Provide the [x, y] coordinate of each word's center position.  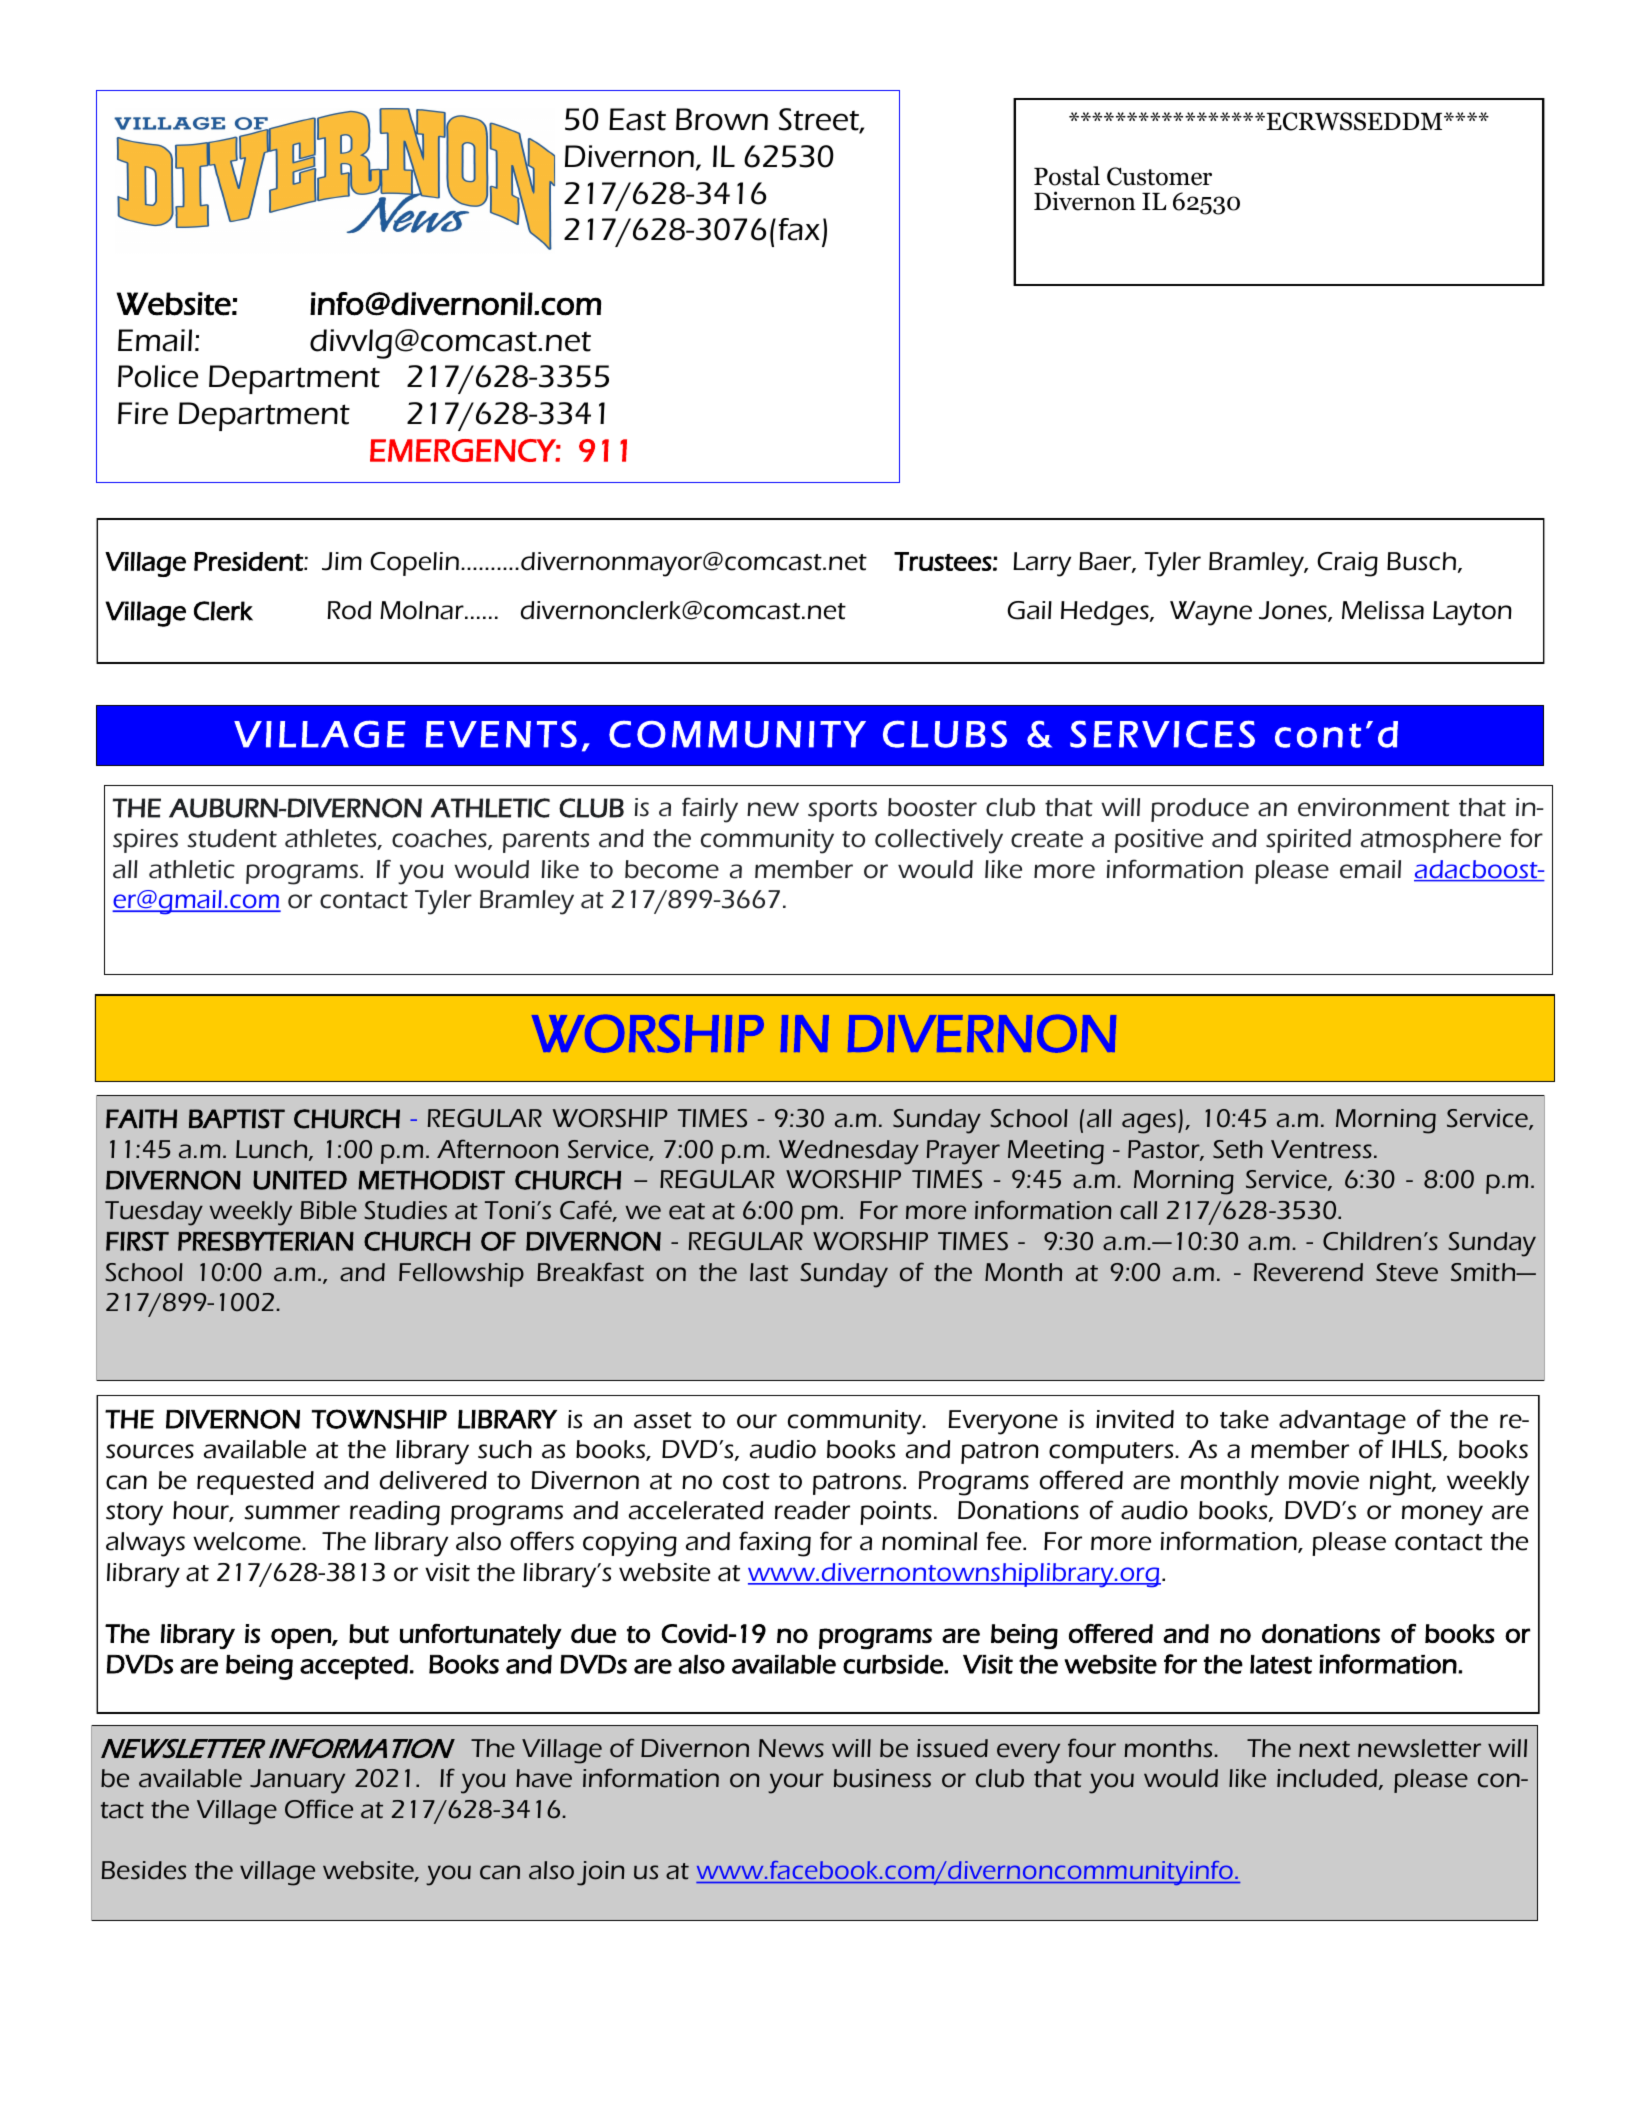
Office [319, 1809]
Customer [1159, 176]
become [672, 869]
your [796, 1783]
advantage [1342, 1422]
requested [255, 1483]
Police [158, 376]
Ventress [1321, 1149]
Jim [342, 561]
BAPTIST [237, 1119]
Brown [722, 119]
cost [746, 1481]
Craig [1347, 564]
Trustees [943, 561]
